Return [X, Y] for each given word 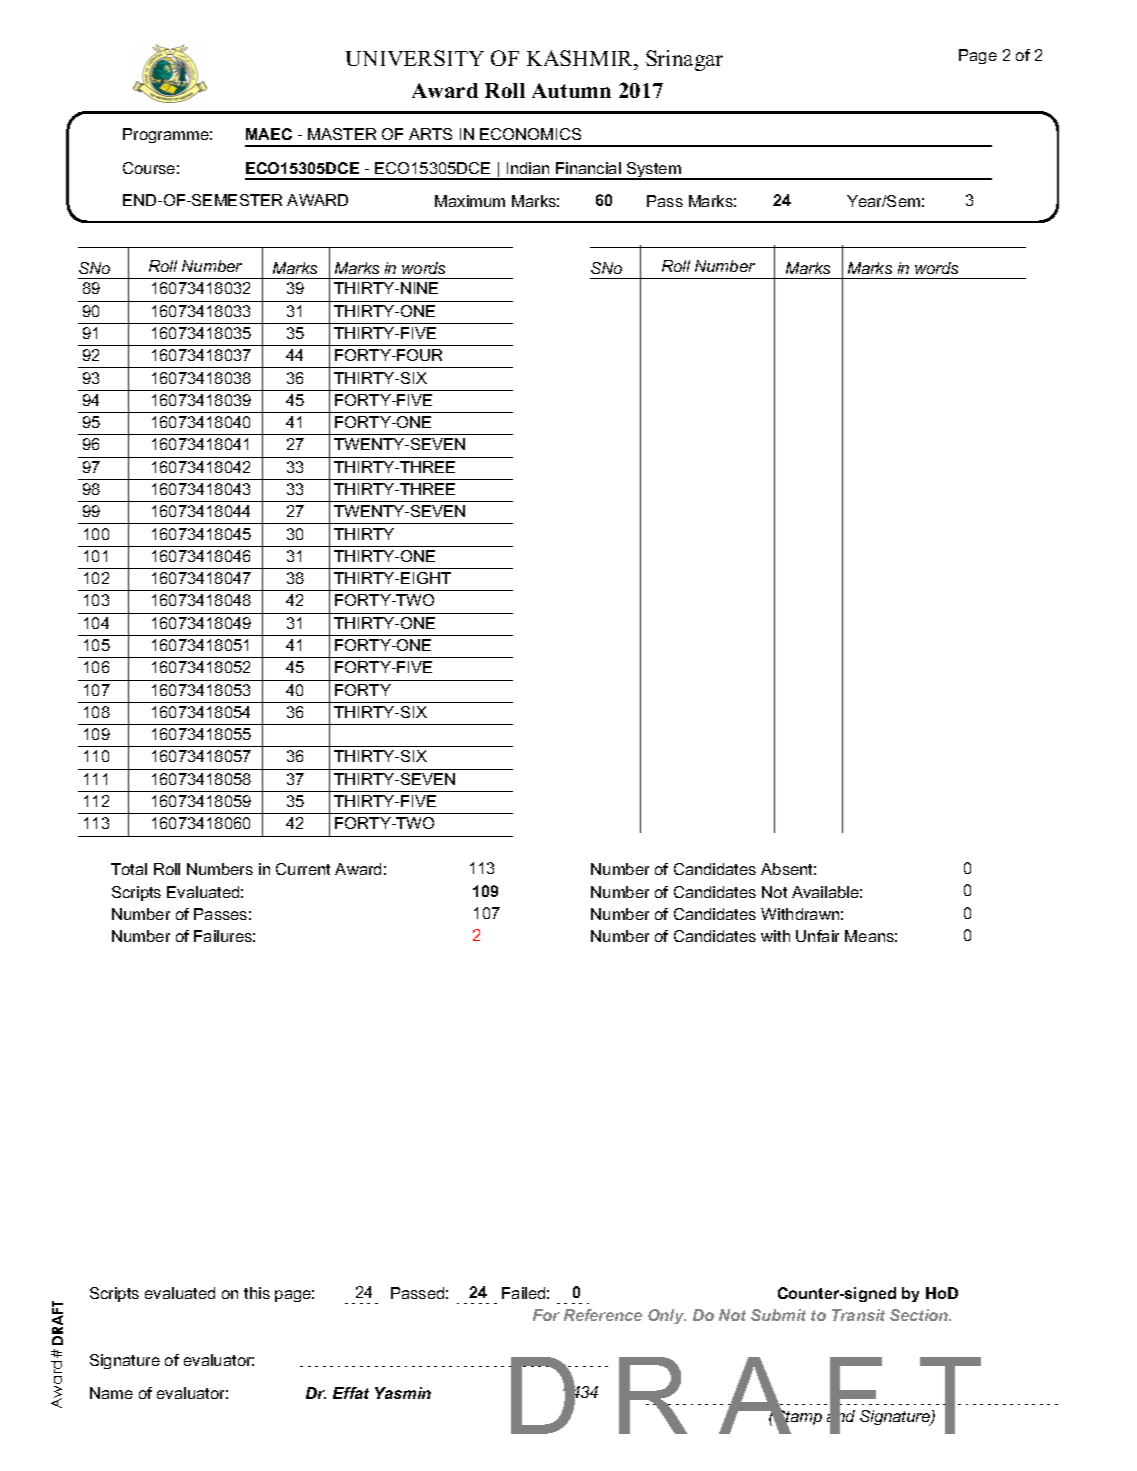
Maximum [470, 201]
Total [129, 869]
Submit [778, 1315]
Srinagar [684, 60]
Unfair [817, 936]
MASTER [342, 134]
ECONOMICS [530, 134]
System [654, 171]
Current [303, 869]
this [257, 1293]
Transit [858, 1315]
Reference [603, 1315]
